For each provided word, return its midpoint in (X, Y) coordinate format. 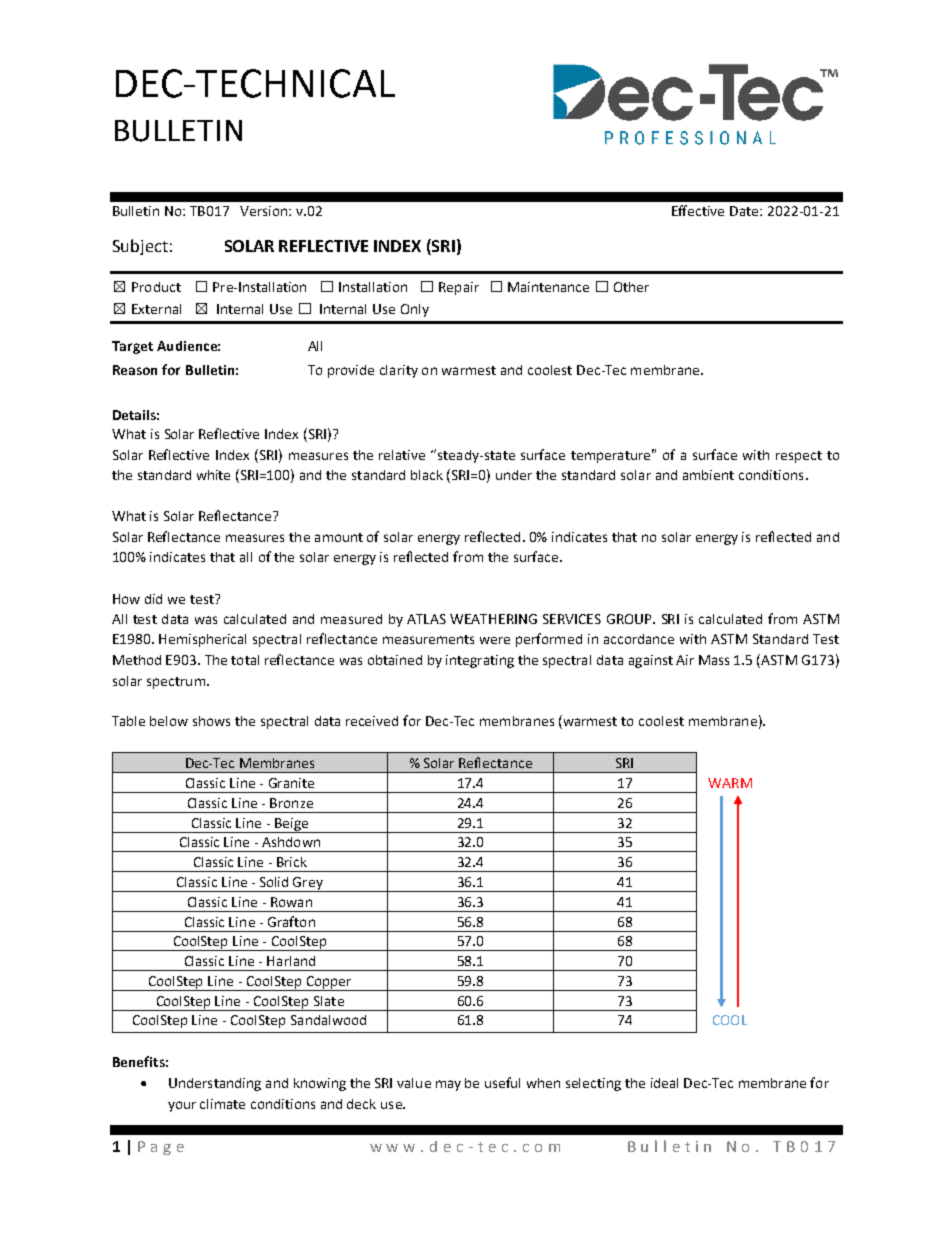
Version (263, 211)
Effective (698, 210)
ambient (708, 475)
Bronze (291, 803)
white (213, 475)
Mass (714, 660)
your (182, 1106)
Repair (459, 288)
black (427, 475)
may (448, 1085)
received (372, 721)
